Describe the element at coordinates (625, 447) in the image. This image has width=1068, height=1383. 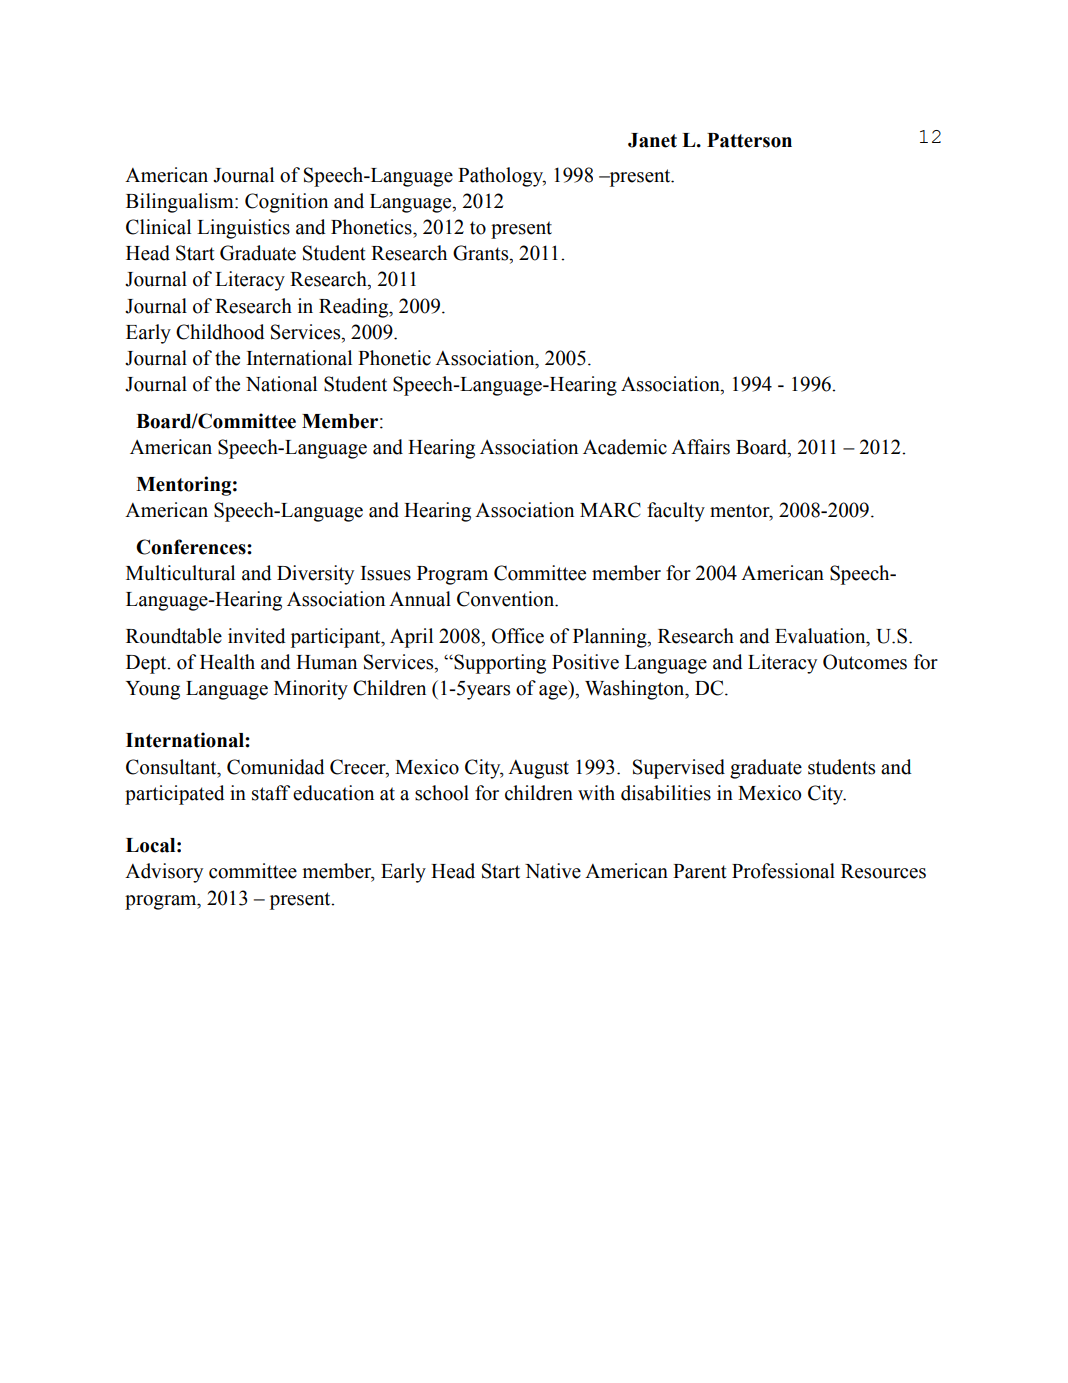
I see `Academic` at that location.
